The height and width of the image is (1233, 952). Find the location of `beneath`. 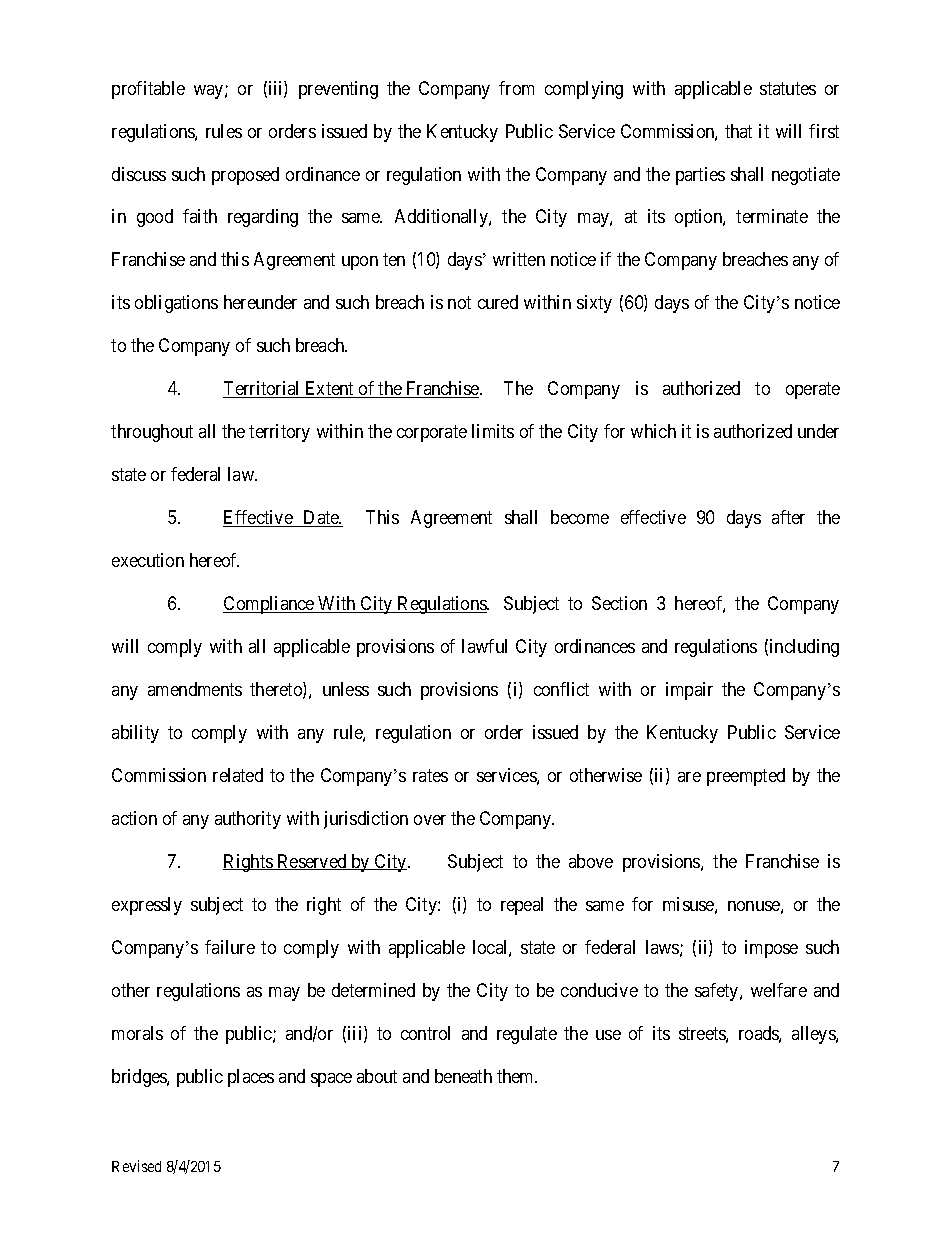

beneath is located at coordinates (463, 1076).
